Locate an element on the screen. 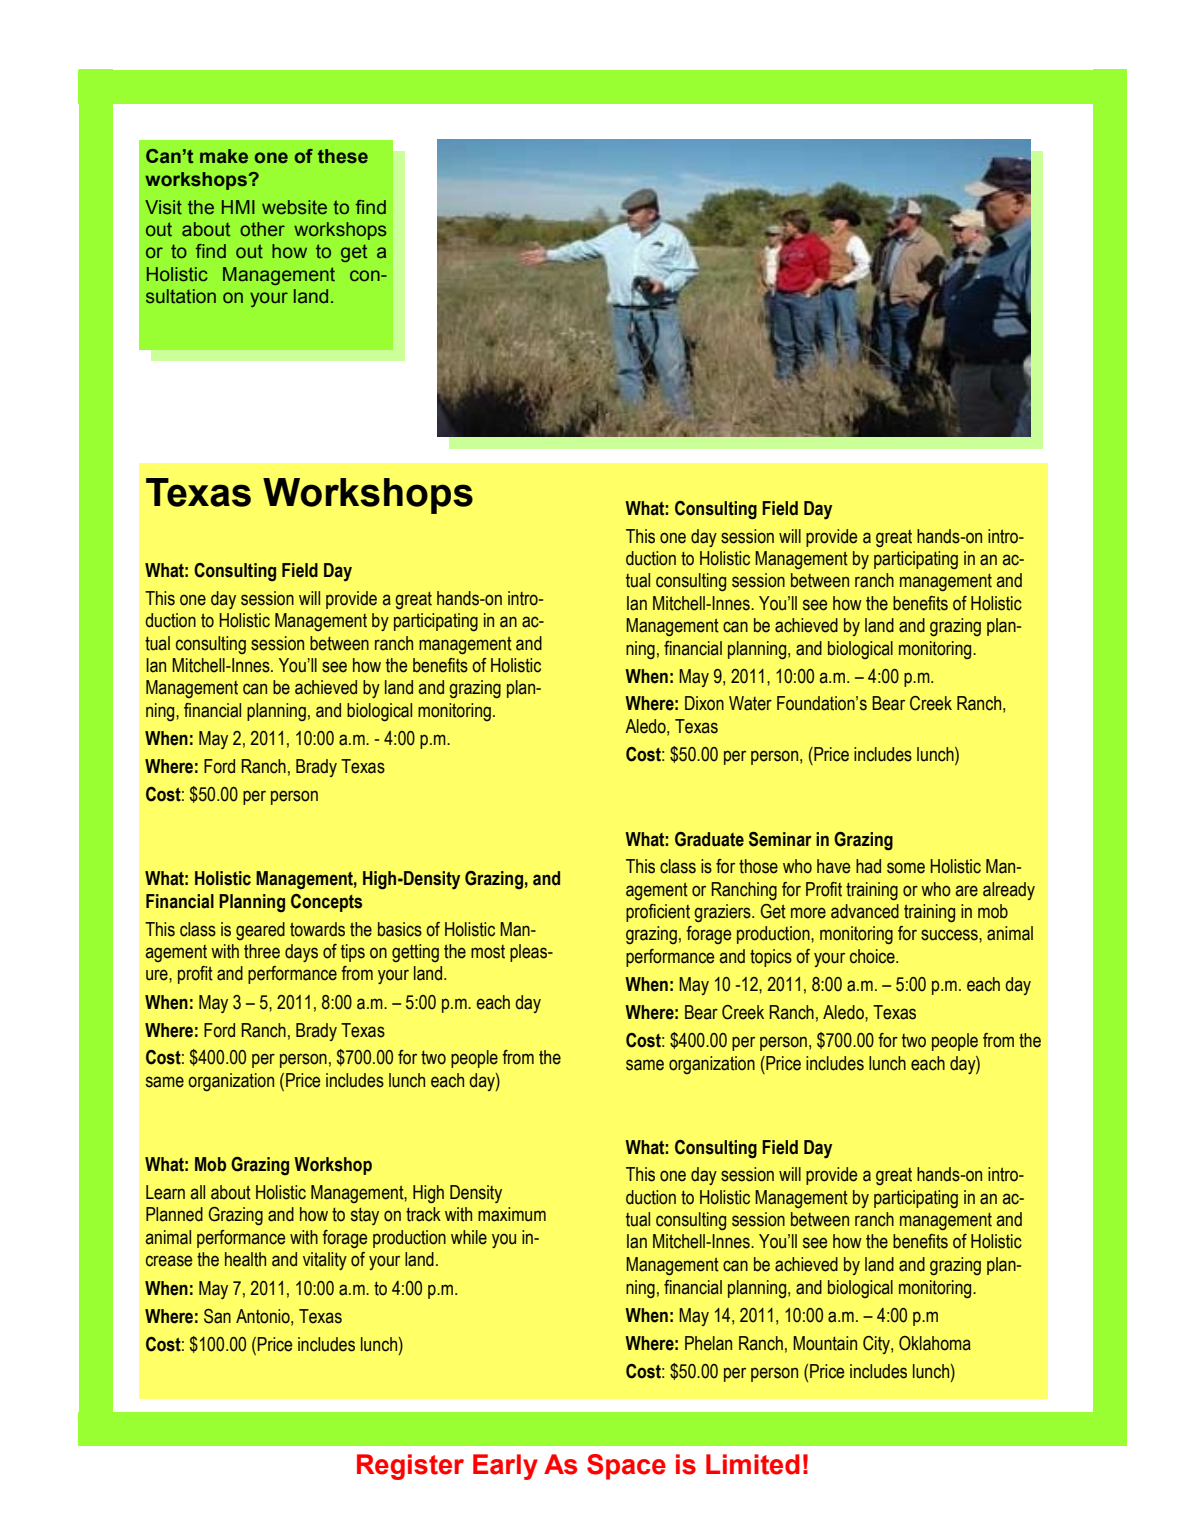 Image resolution: width=1188 pixels, height=1538 pixels. Space is located at coordinates (626, 1467).
